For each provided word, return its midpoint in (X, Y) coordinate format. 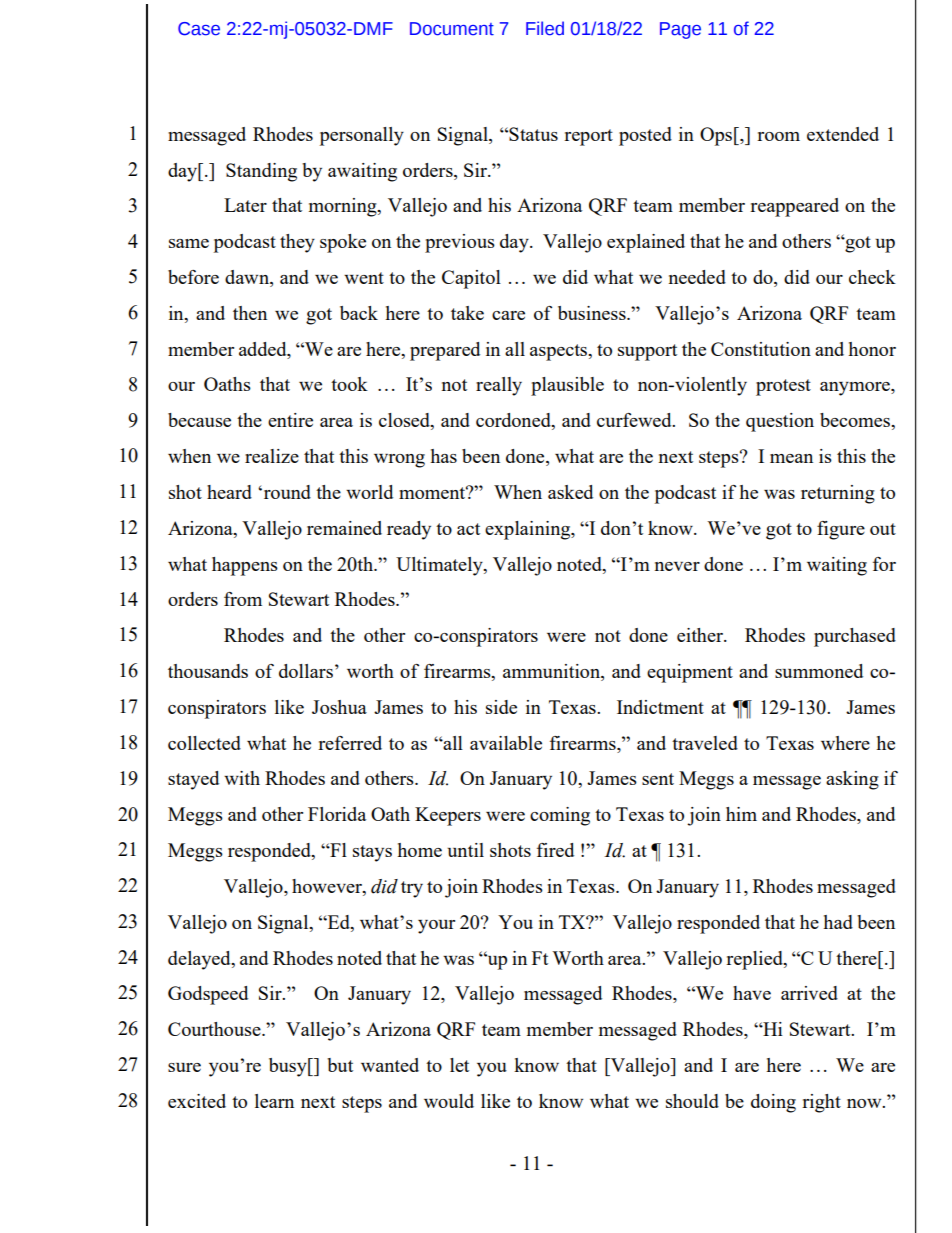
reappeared (794, 207)
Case (199, 29)
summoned (819, 671)
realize (272, 456)
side (501, 707)
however (328, 887)
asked (570, 492)
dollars (306, 671)
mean (791, 458)
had (838, 922)
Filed (545, 28)
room (778, 136)
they (297, 243)
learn (274, 1101)
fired (555, 850)
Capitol (471, 279)
